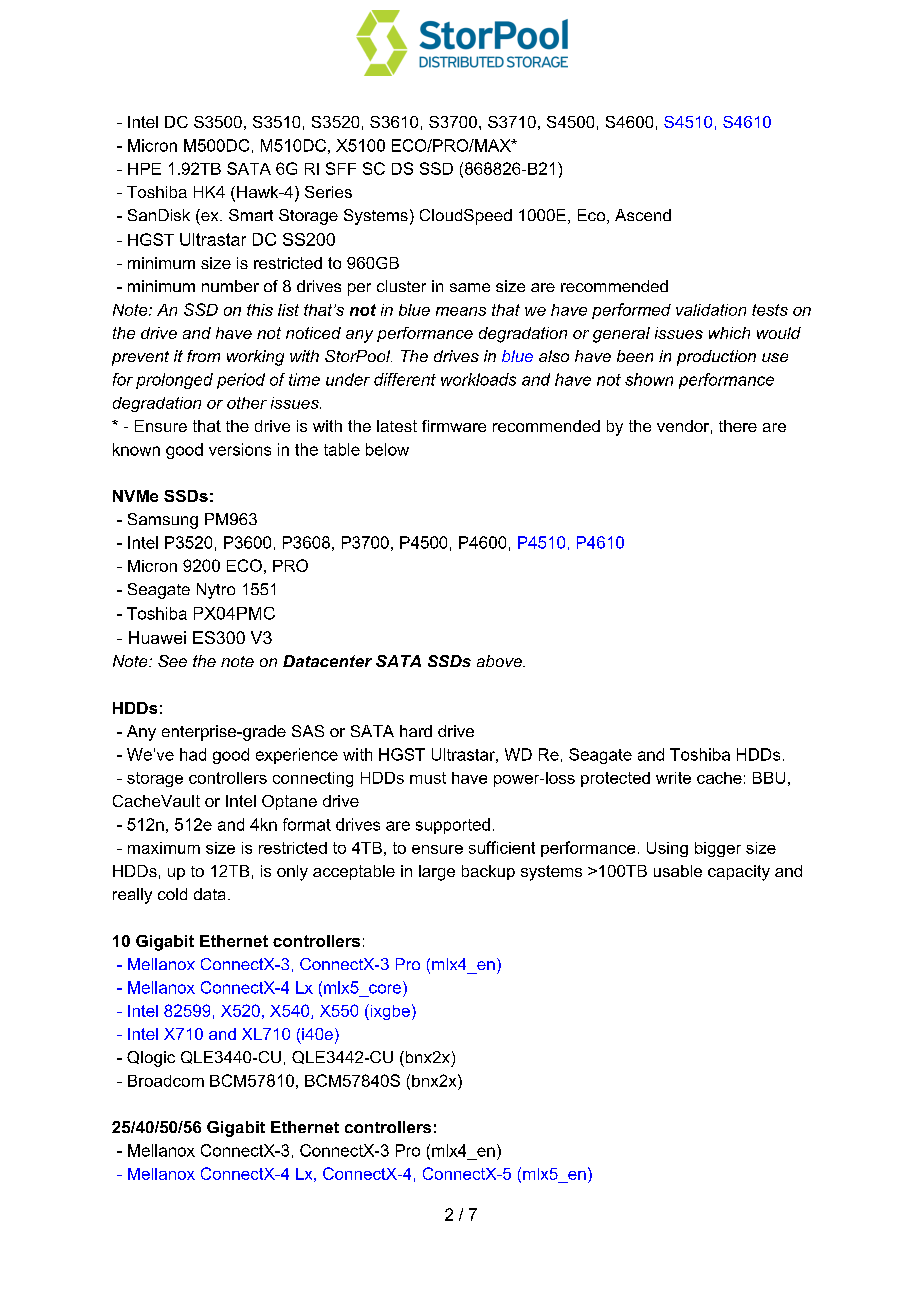 Image resolution: width=924 pixels, height=1308 pixels. I want to click on must, so click(428, 778).
